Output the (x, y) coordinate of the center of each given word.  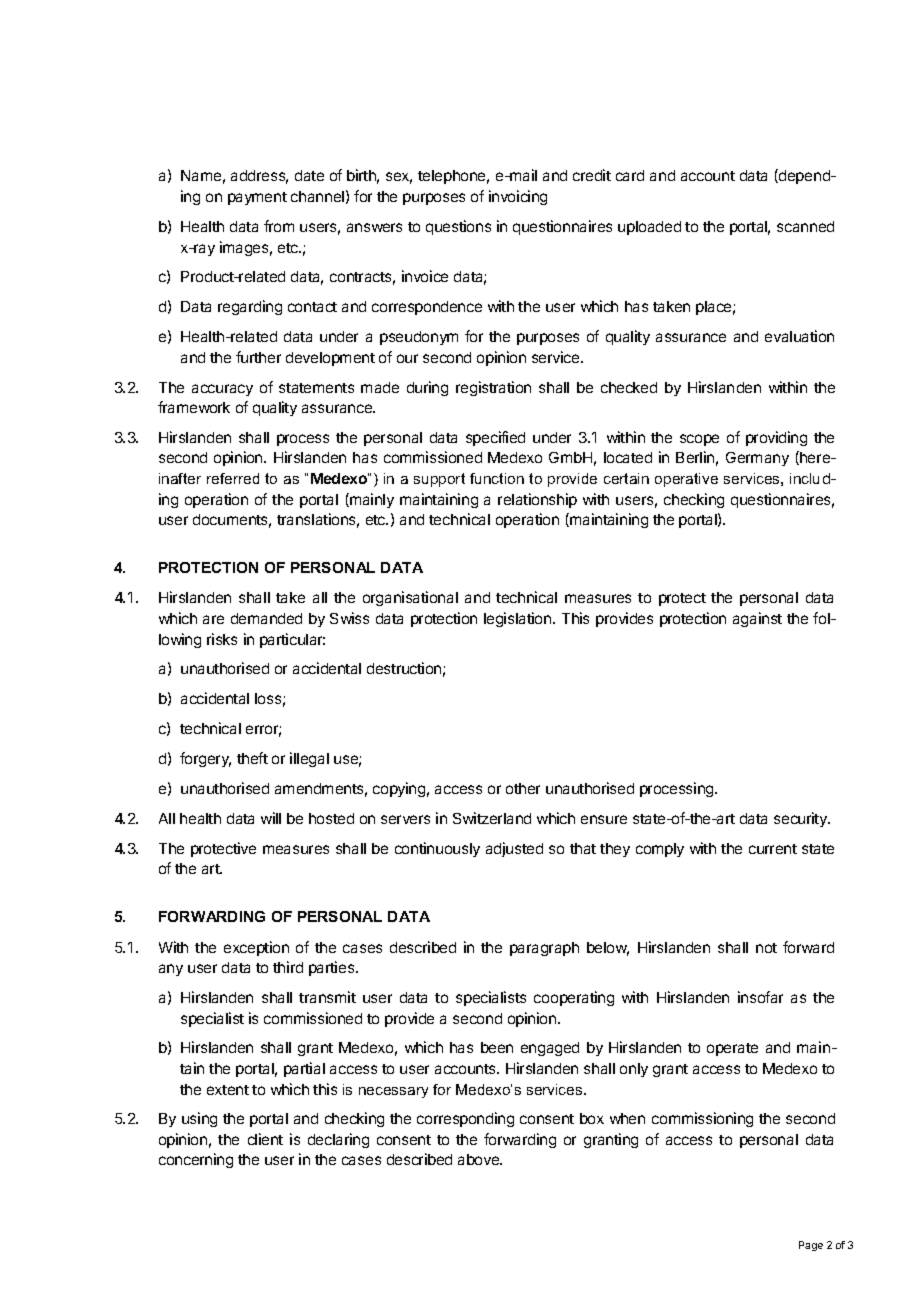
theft (252, 758)
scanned (805, 226)
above (480, 1159)
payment (257, 198)
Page (811, 1246)
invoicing (518, 197)
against (757, 619)
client (265, 1139)
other (523, 788)
